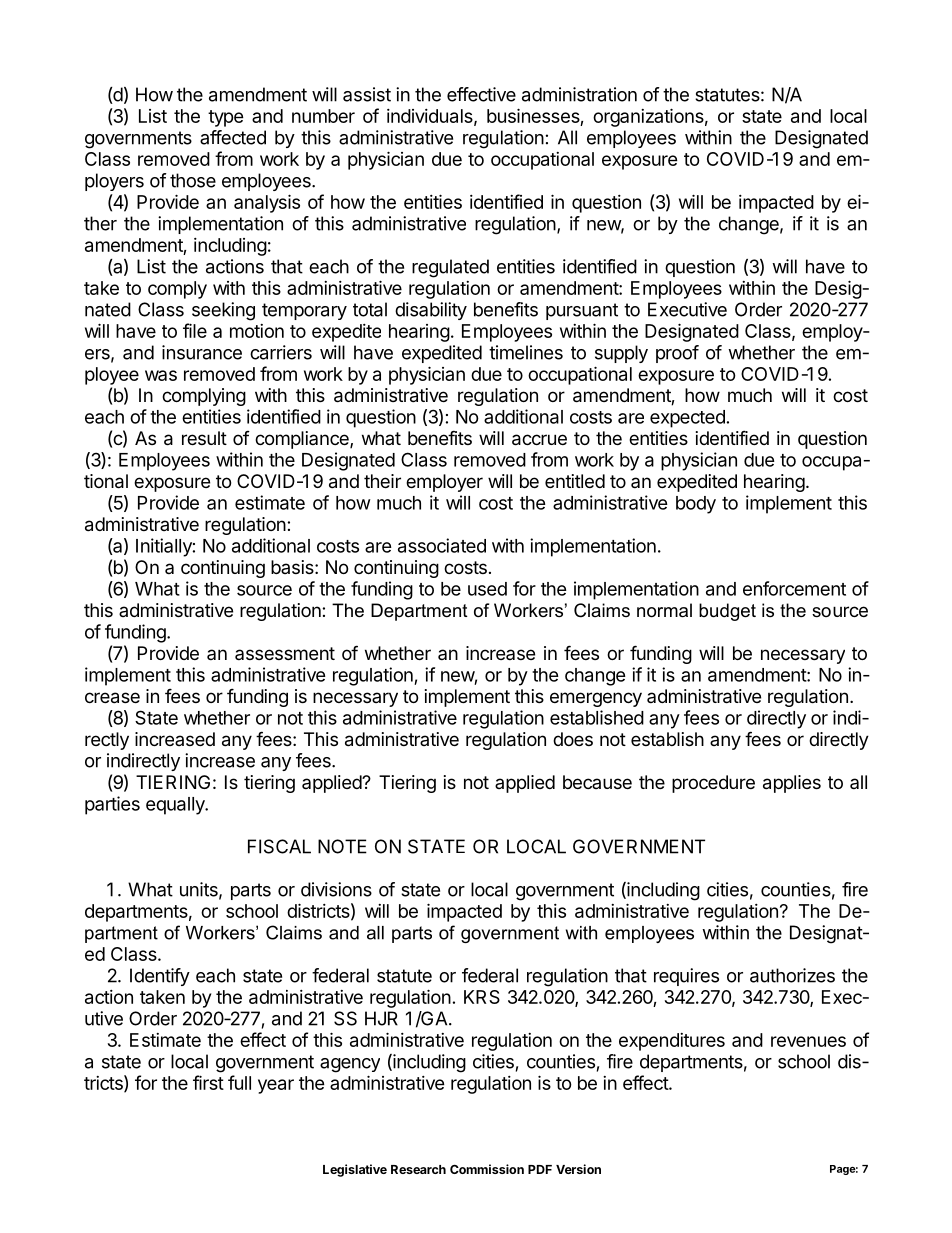 The width and height of the page is (952, 1233). Describe the element at coordinates (204, 438) in the page. I see `result` at that location.
